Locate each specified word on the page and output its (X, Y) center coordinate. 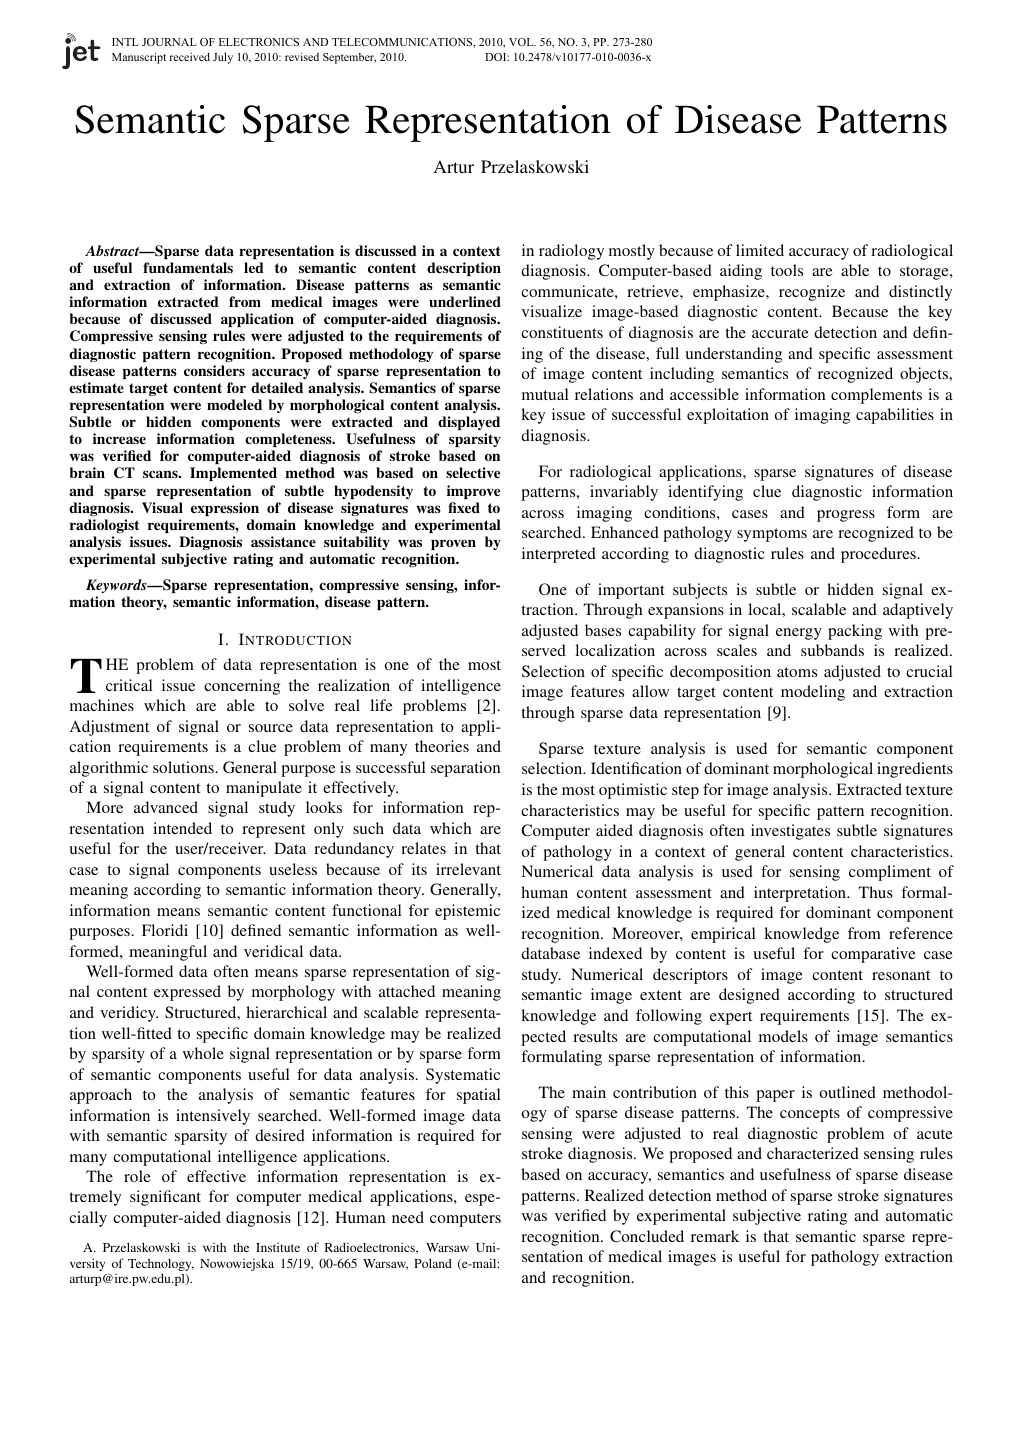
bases (603, 630)
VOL (522, 42)
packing (855, 632)
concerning (242, 687)
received (190, 57)
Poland (433, 1263)
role (137, 1176)
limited (760, 250)
